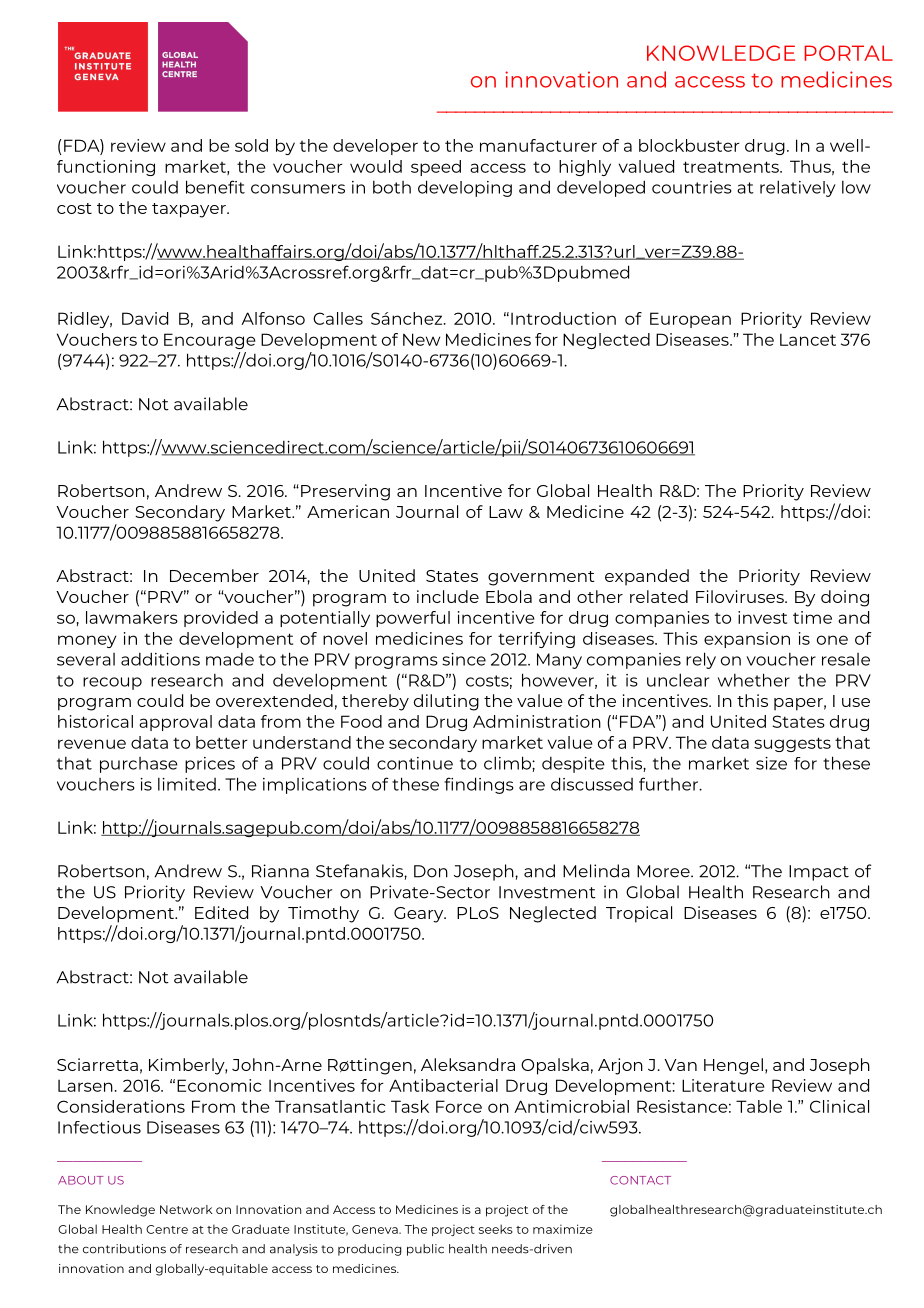  Describe the element at coordinates (186, 1209) in the screenshot. I see `Network` at that location.
